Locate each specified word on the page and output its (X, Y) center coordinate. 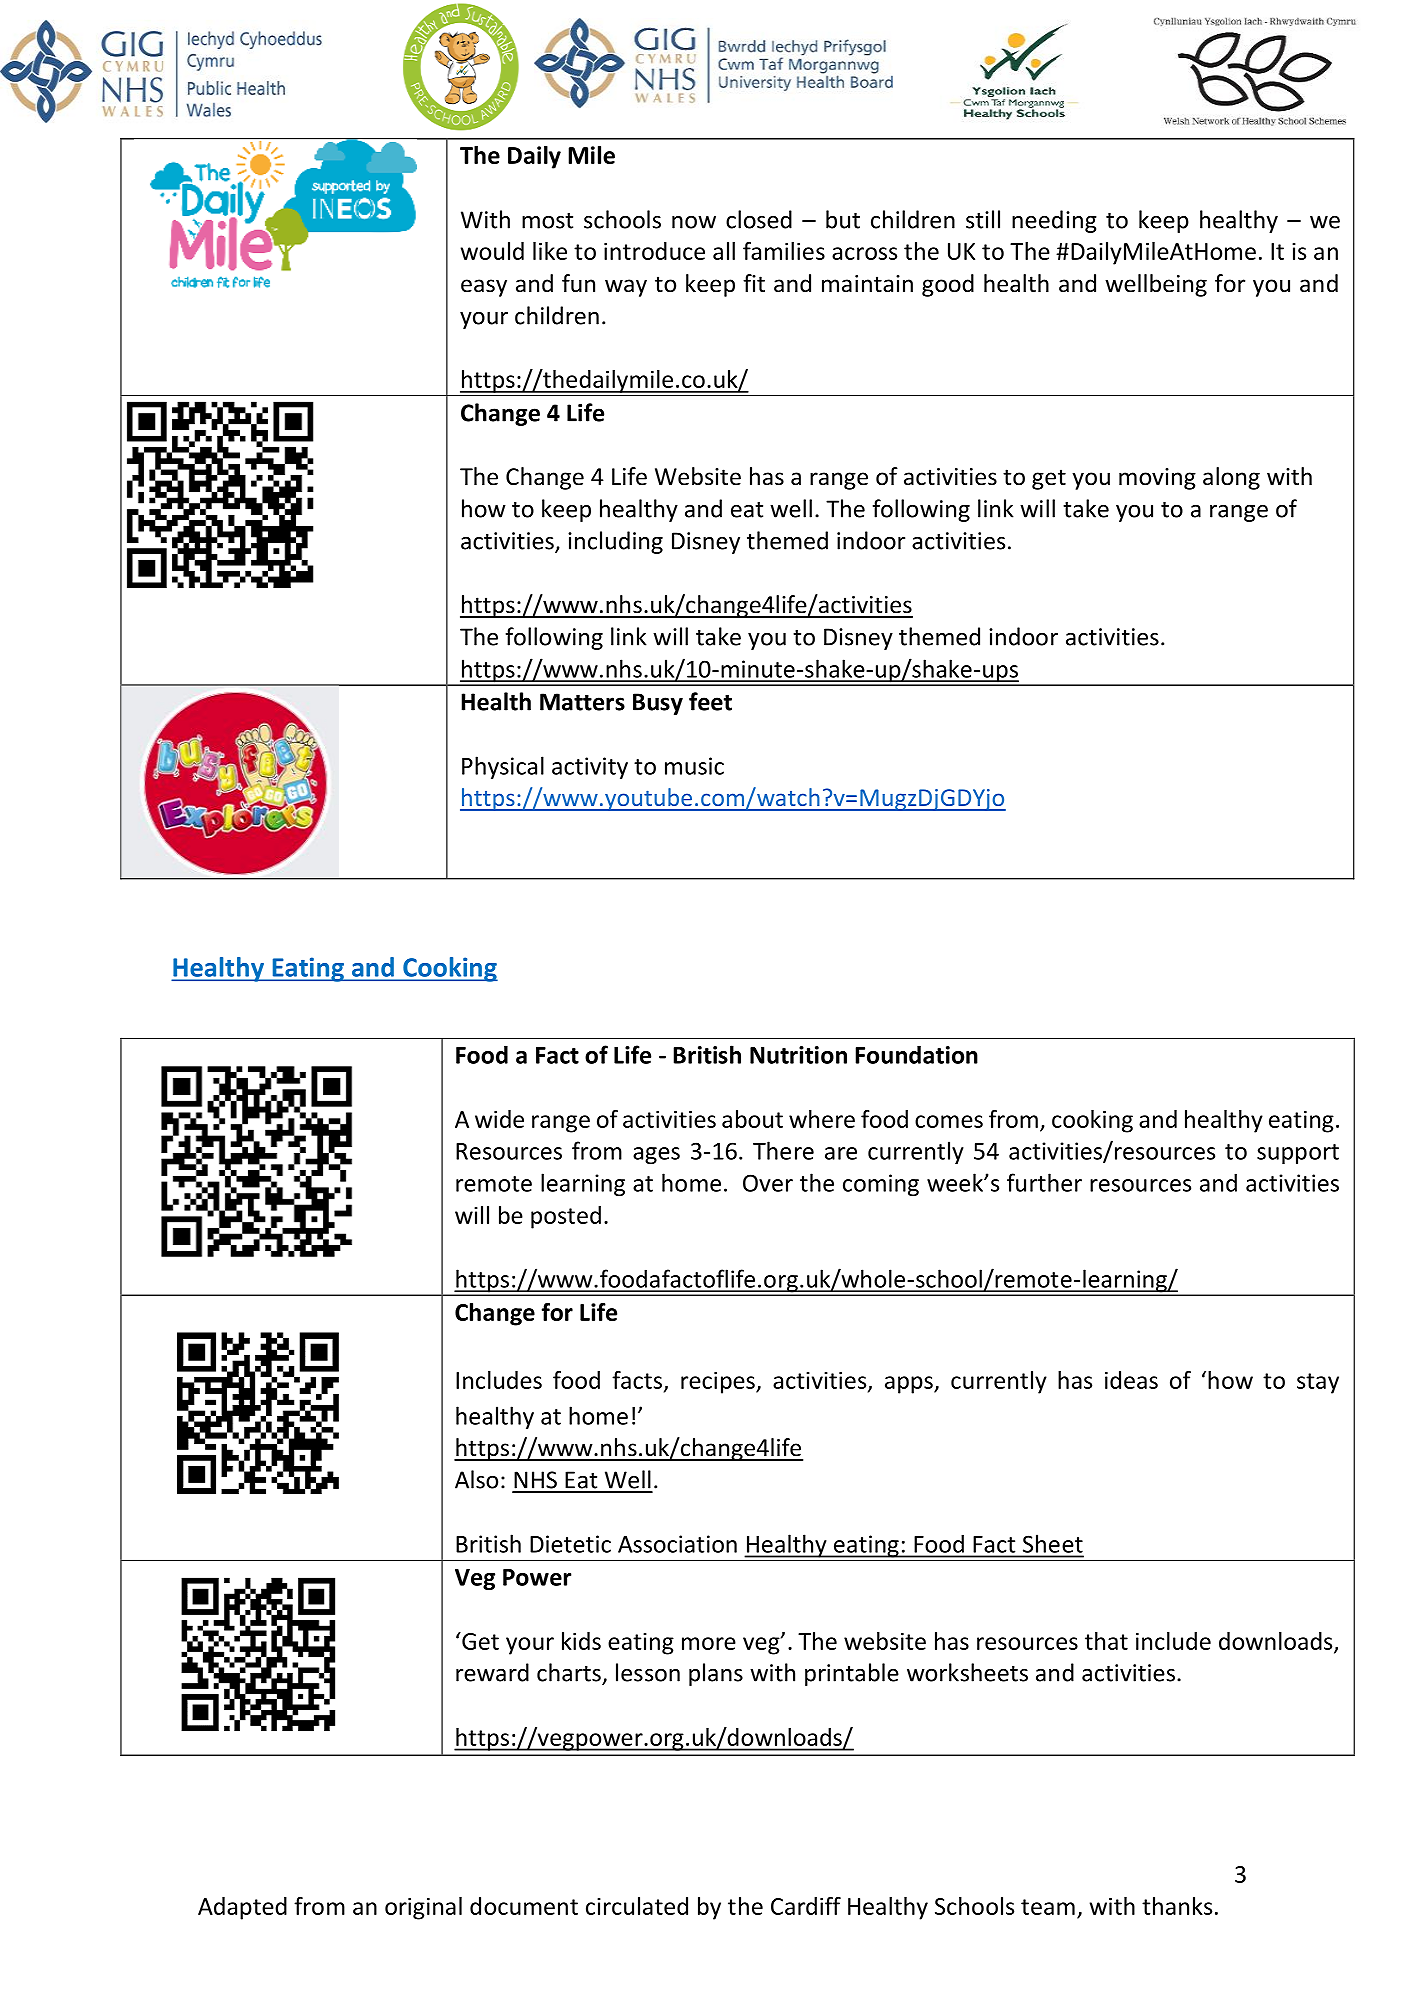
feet (710, 701)
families (784, 251)
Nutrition (798, 1055)
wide (499, 1119)
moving (1157, 479)
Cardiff (806, 1906)
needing (1054, 221)
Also (476, 1479)
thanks (1177, 1906)
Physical (503, 767)
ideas (1131, 1380)
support (1298, 1154)
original (423, 1908)
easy (484, 288)
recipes (719, 1382)
